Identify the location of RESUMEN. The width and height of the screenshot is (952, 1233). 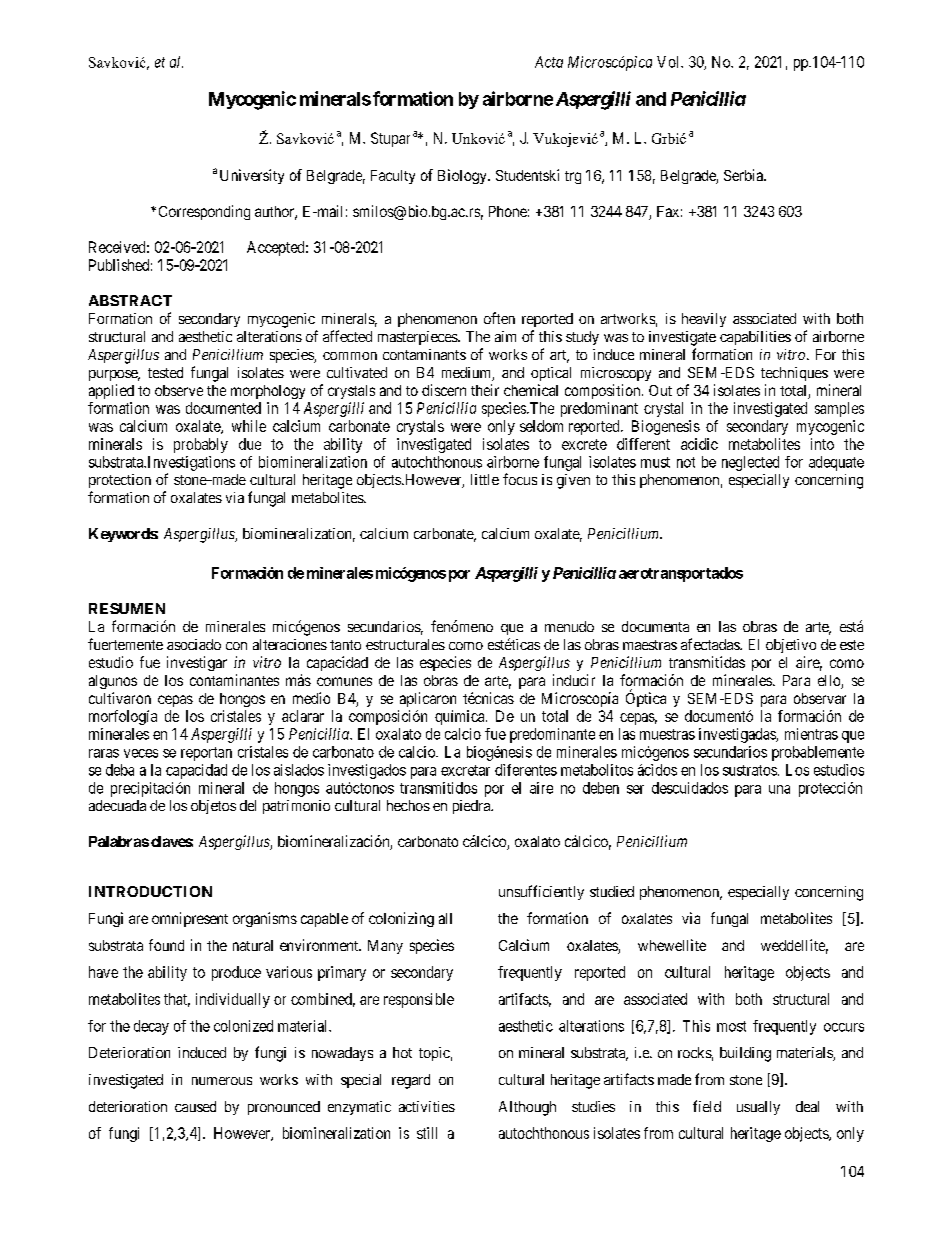
(127, 608).
